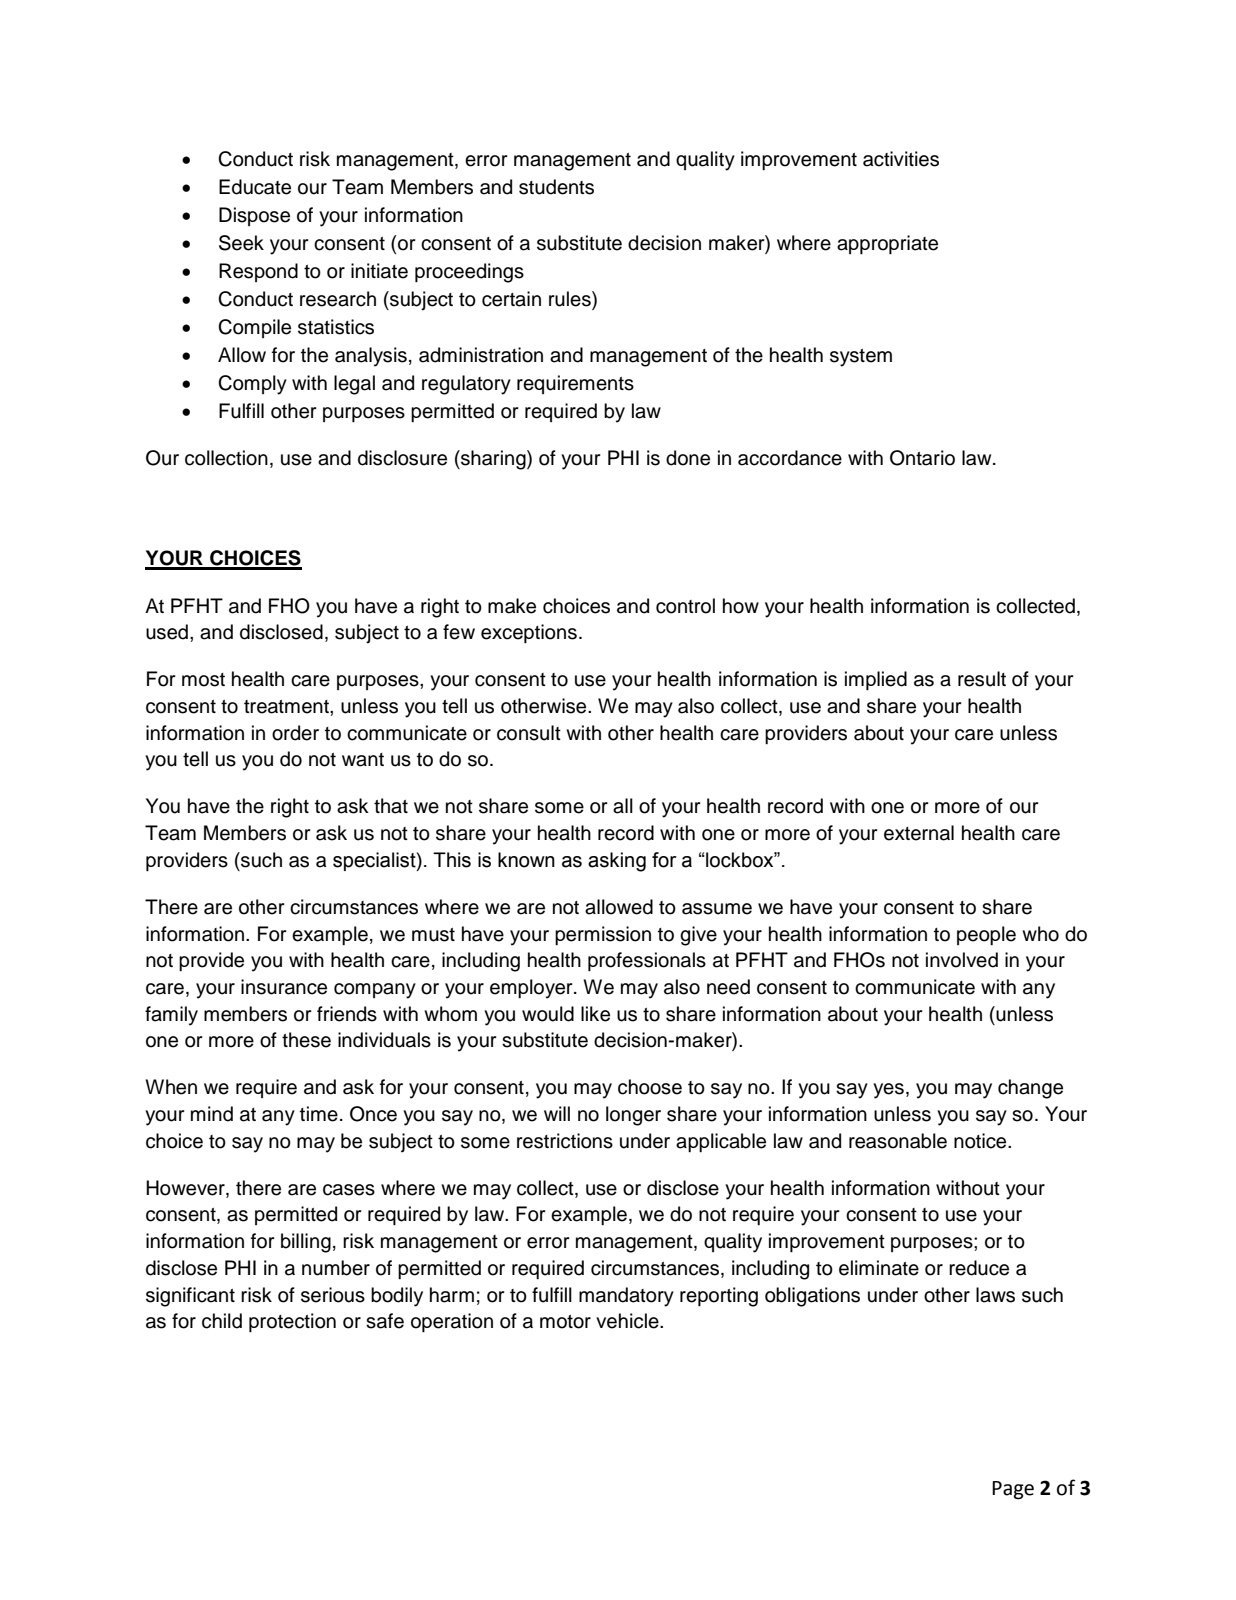 This image has width=1236, height=1600. Describe the element at coordinates (595, 1014) in the image. I see `like` at that location.
